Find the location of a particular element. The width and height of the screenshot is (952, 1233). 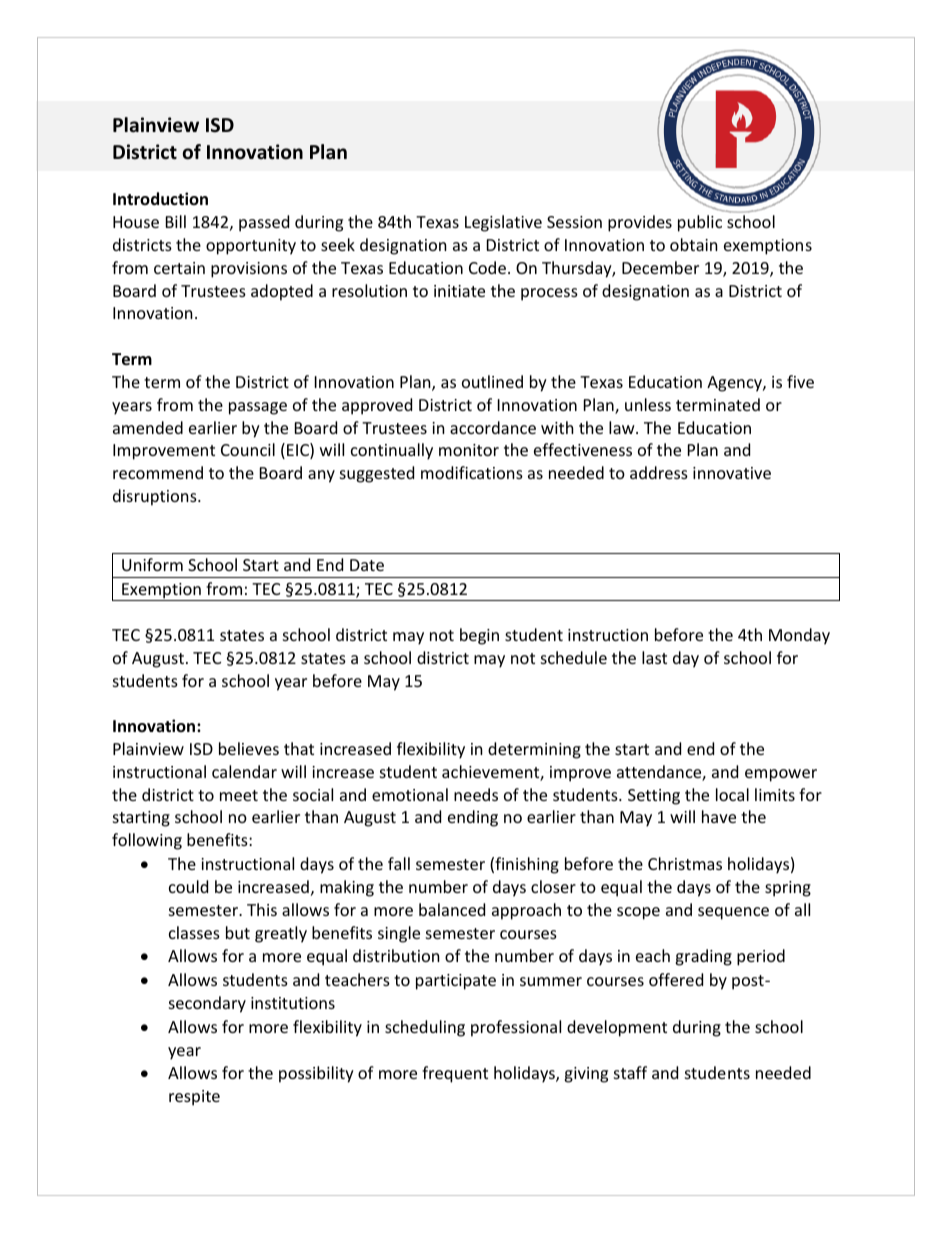

respite is located at coordinates (194, 1098).
